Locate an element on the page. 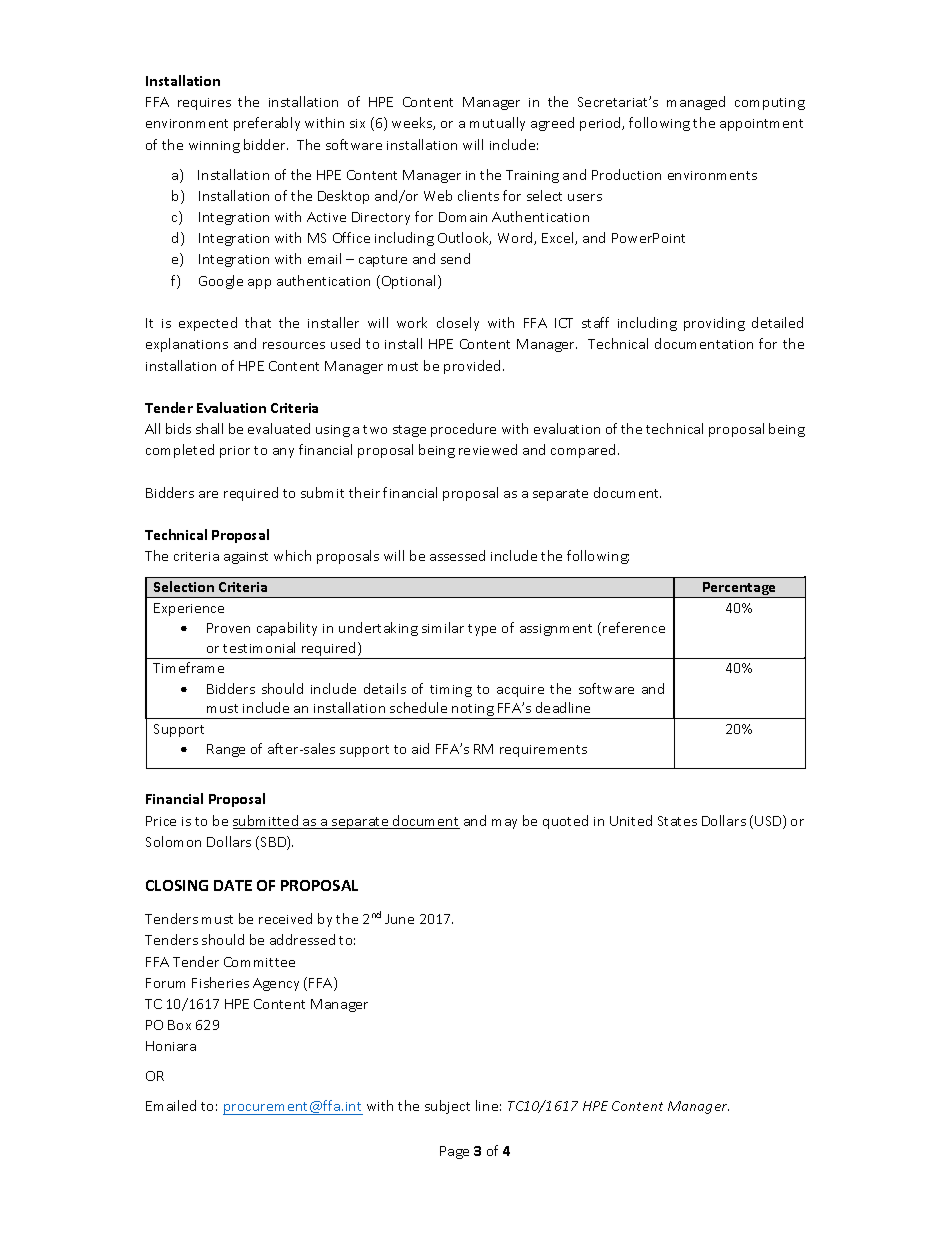  Percentage is located at coordinates (740, 590).
